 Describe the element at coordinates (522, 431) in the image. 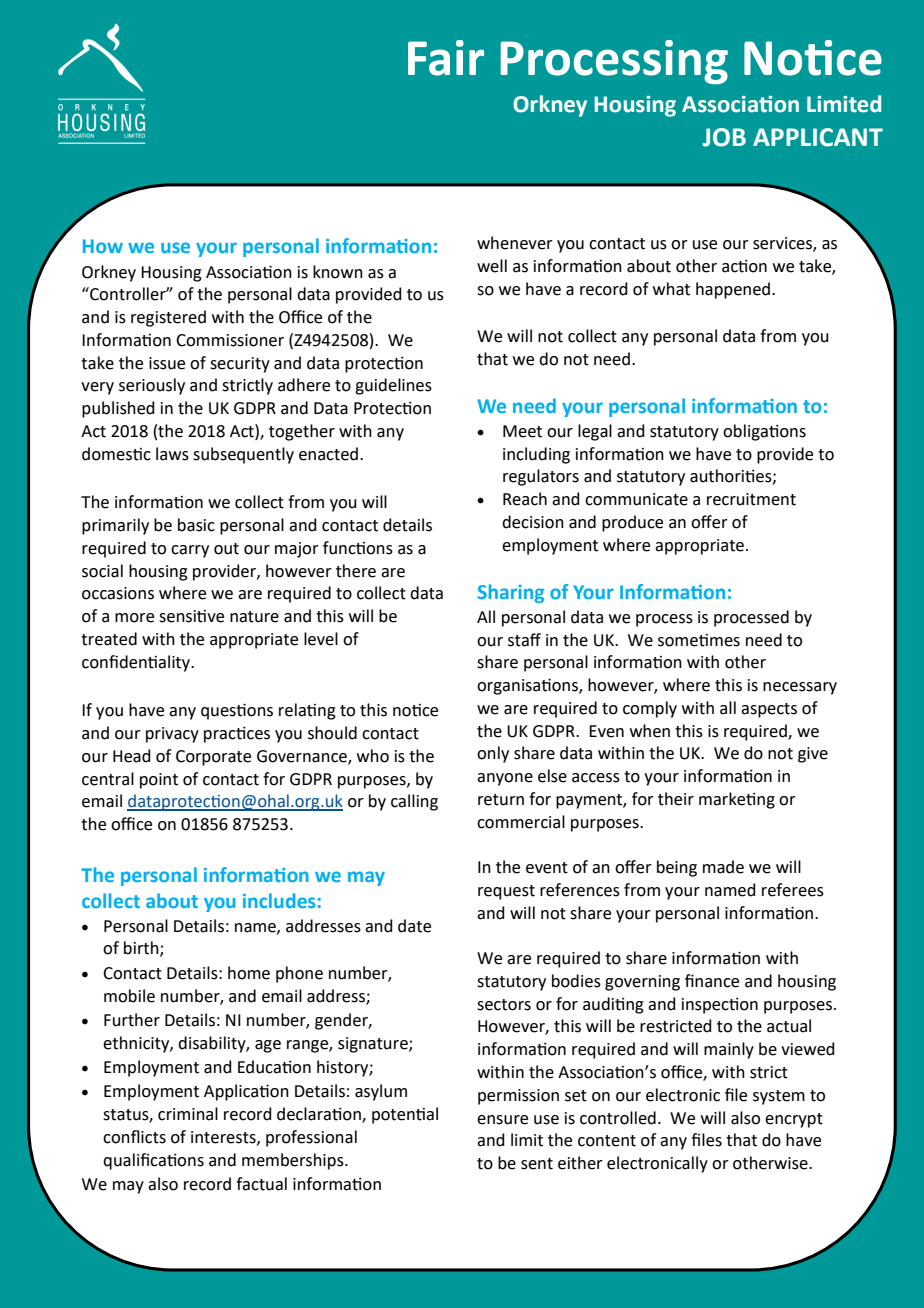

I see `Meet` at that location.
